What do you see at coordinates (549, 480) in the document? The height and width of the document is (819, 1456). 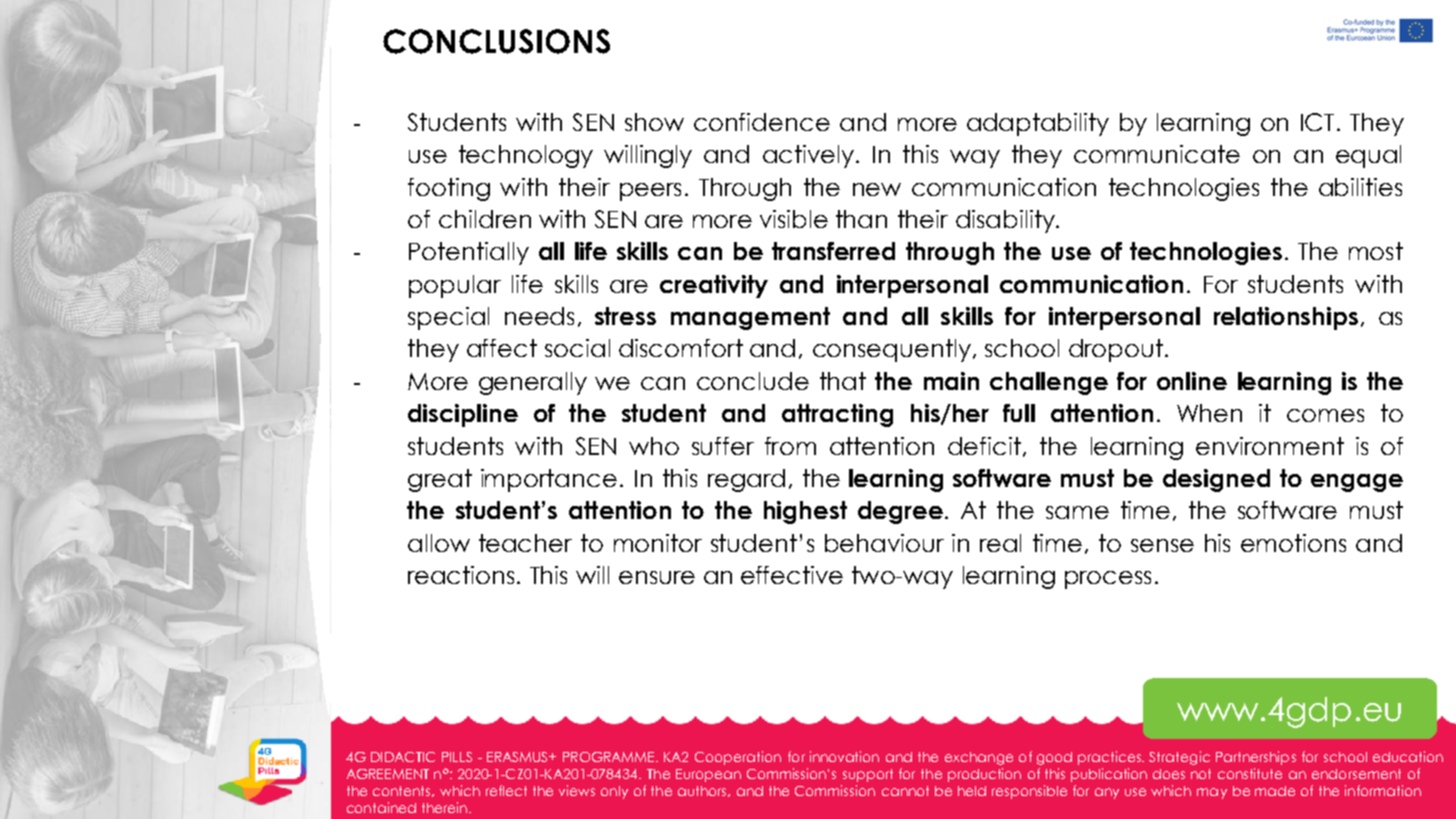 I see `importance` at bounding box center [549, 480].
